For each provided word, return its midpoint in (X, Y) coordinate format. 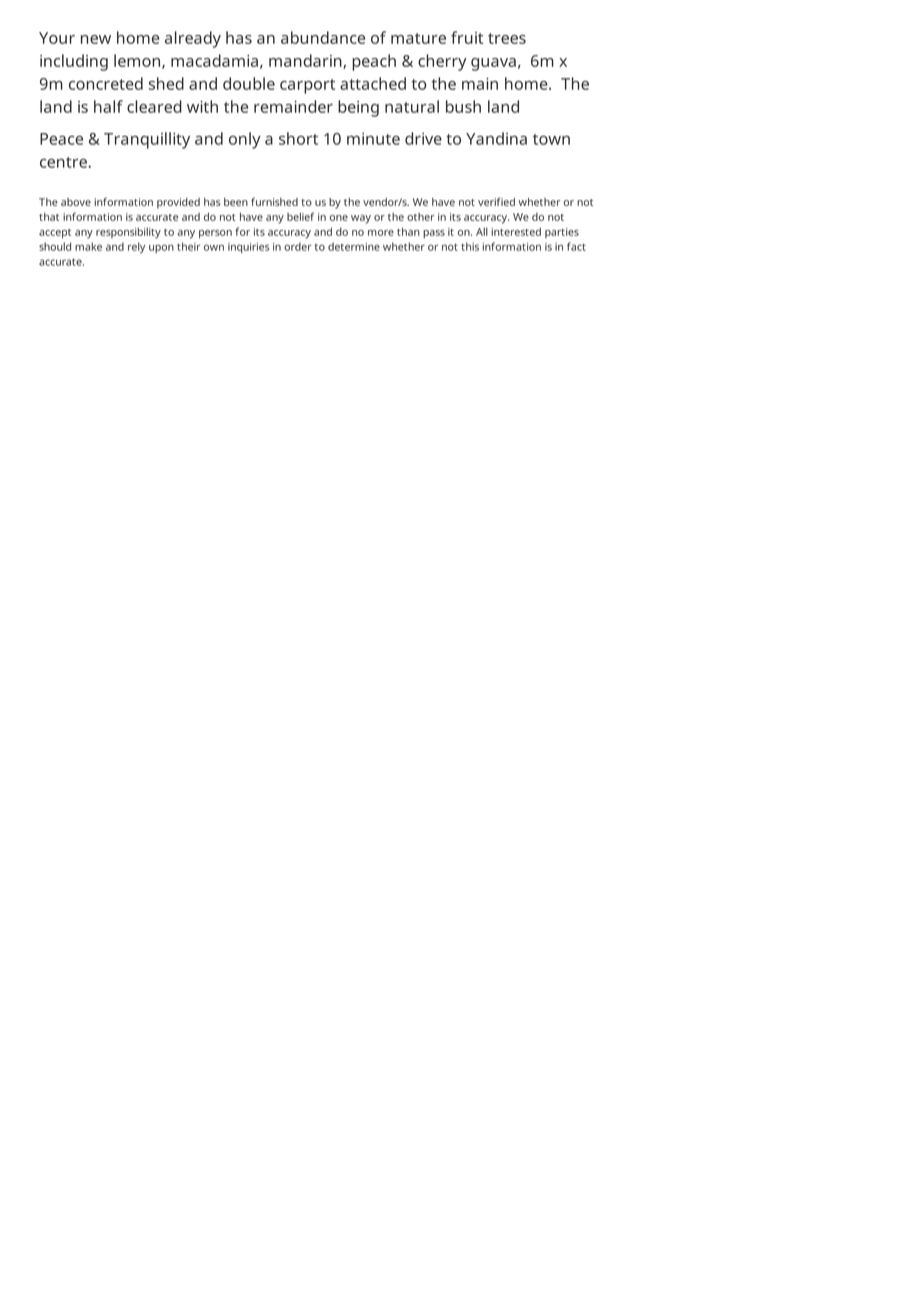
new (96, 39)
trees (507, 38)
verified (496, 201)
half (108, 106)
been (236, 202)
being (358, 108)
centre (64, 162)
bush (463, 106)
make (88, 246)
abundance (323, 37)
